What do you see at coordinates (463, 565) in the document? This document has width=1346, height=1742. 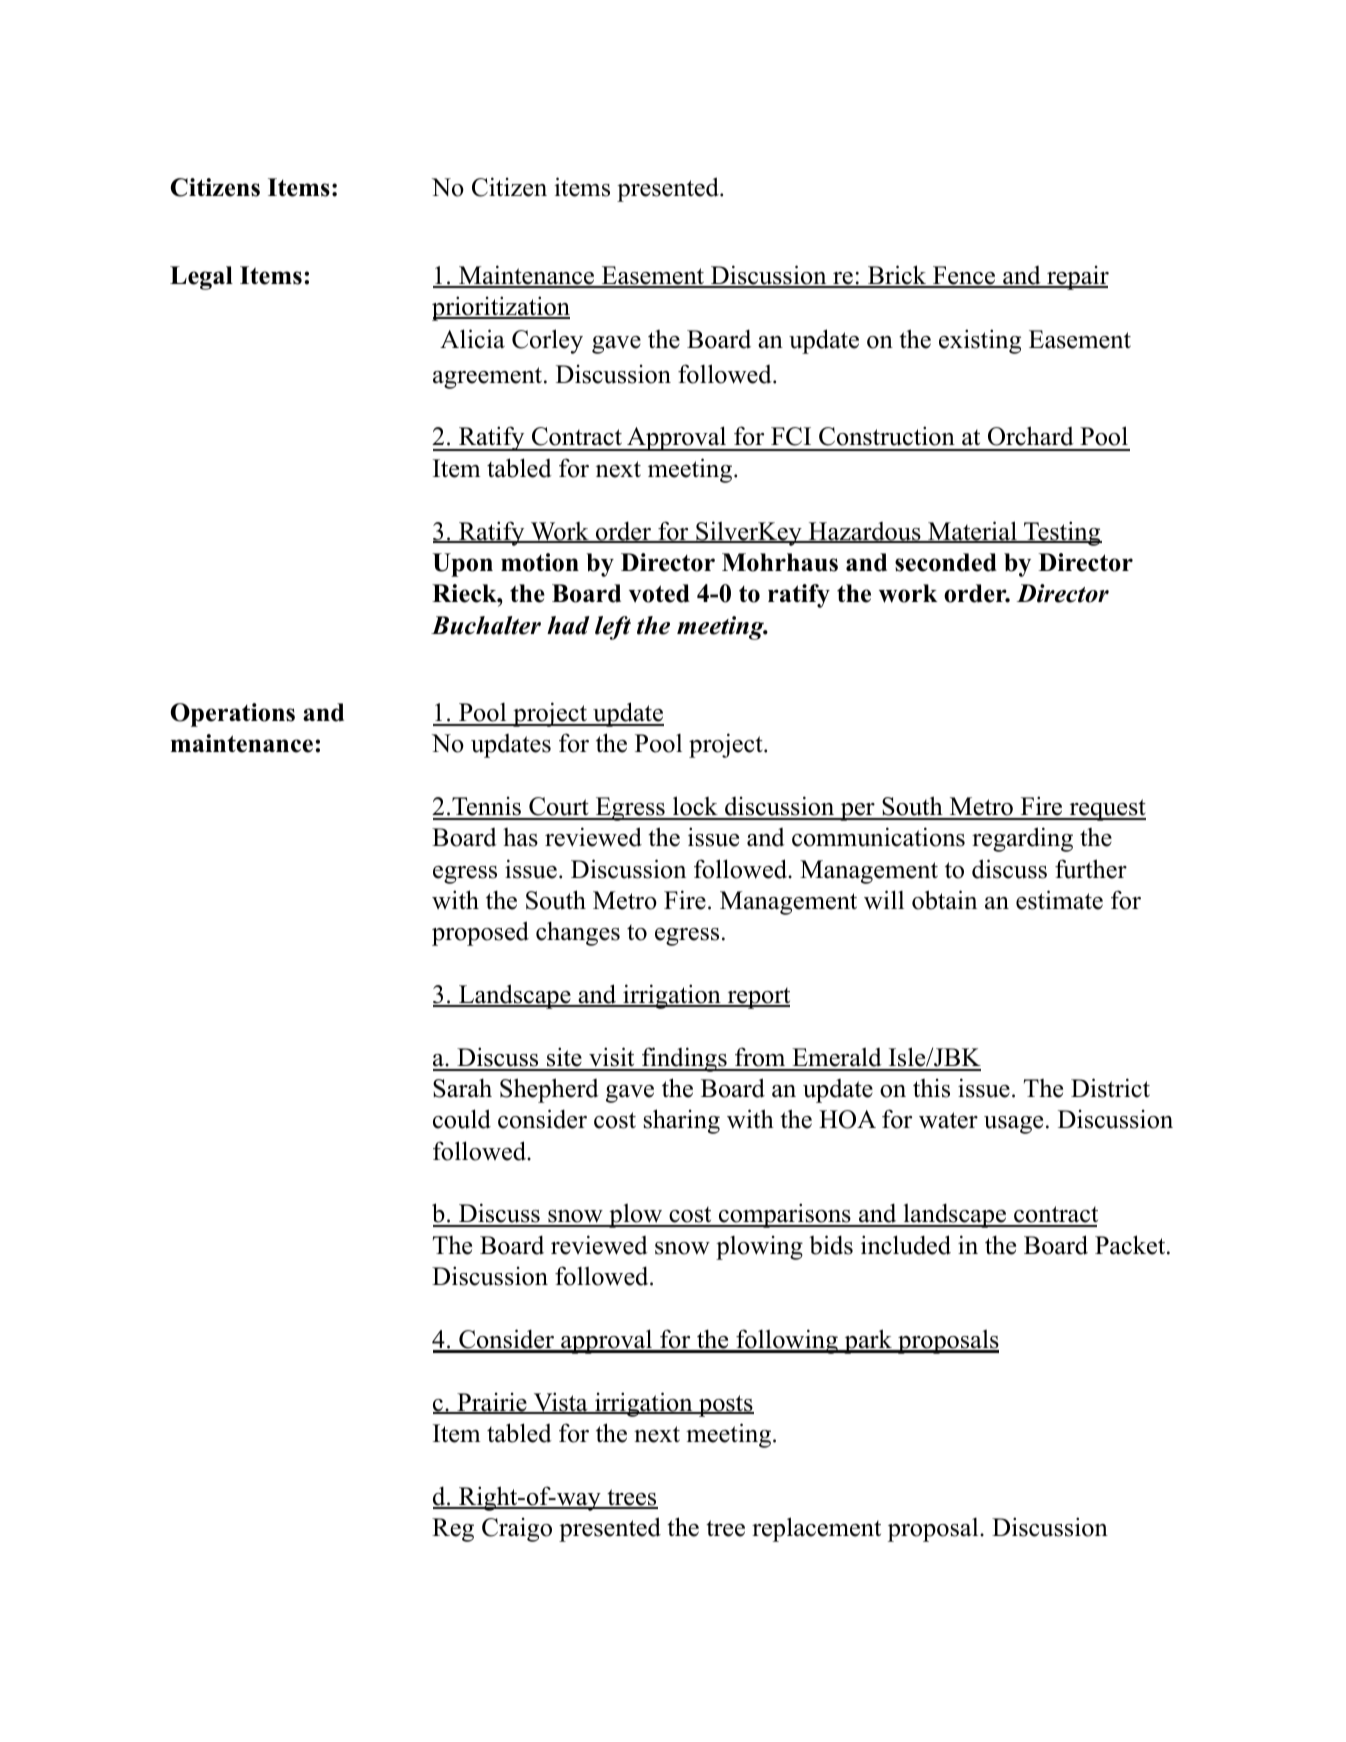 I see `Upon` at bounding box center [463, 565].
